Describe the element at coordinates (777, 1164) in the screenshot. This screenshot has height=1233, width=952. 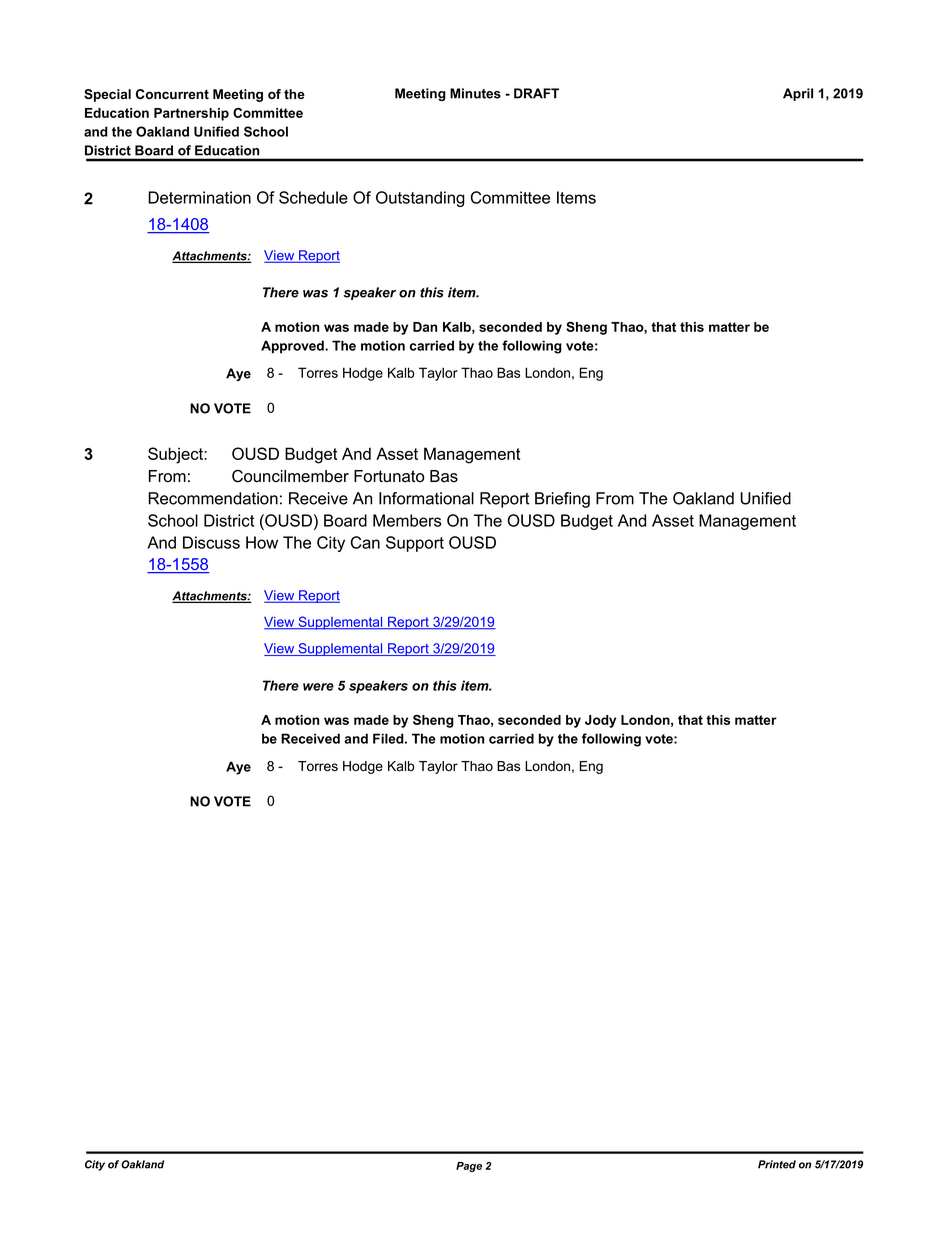
I see `Printed` at that location.
